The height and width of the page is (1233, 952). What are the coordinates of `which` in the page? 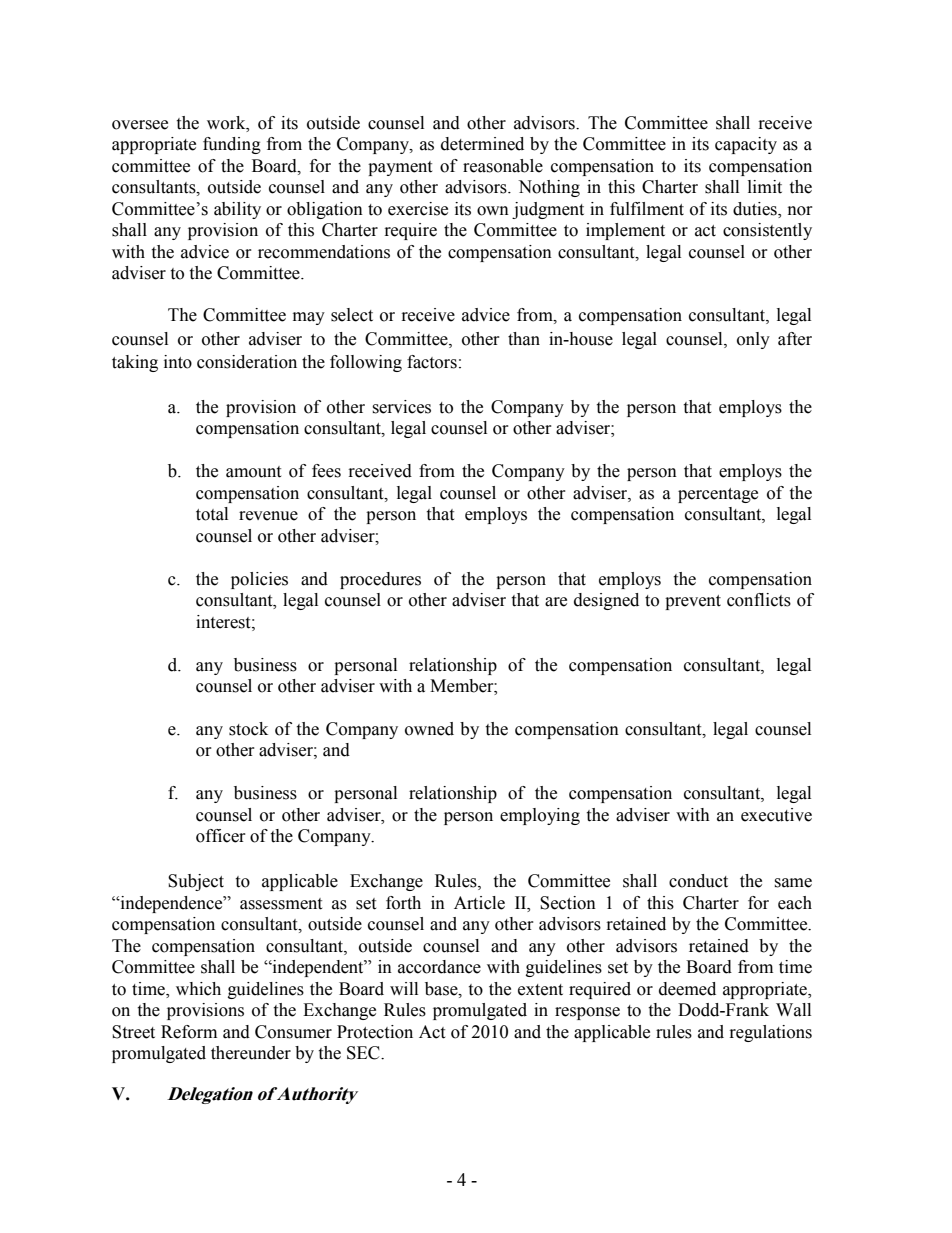 It's located at (198, 989).
